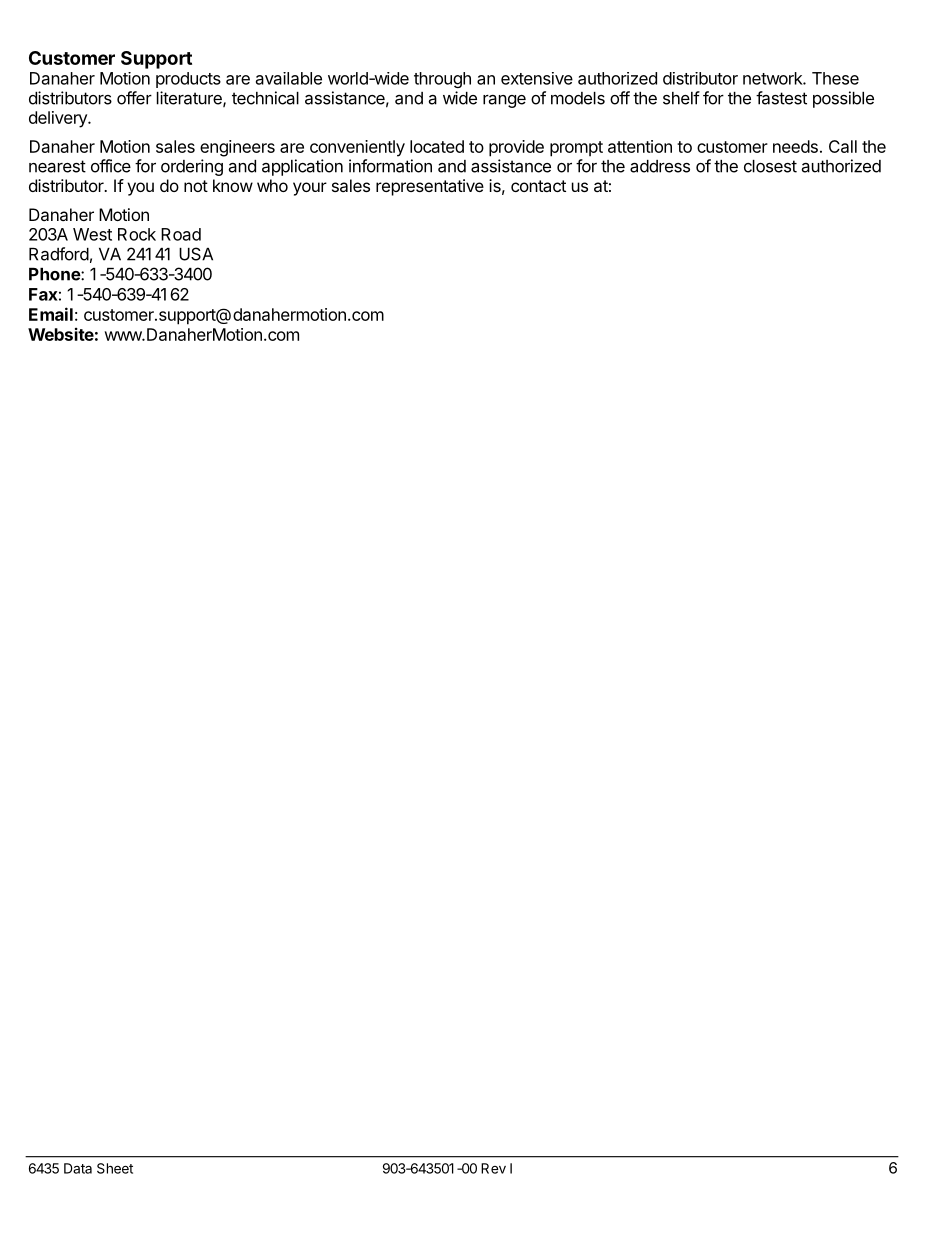 The height and width of the screenshot is (1233, 952). I want to click on fastest, so click(781, 98).
